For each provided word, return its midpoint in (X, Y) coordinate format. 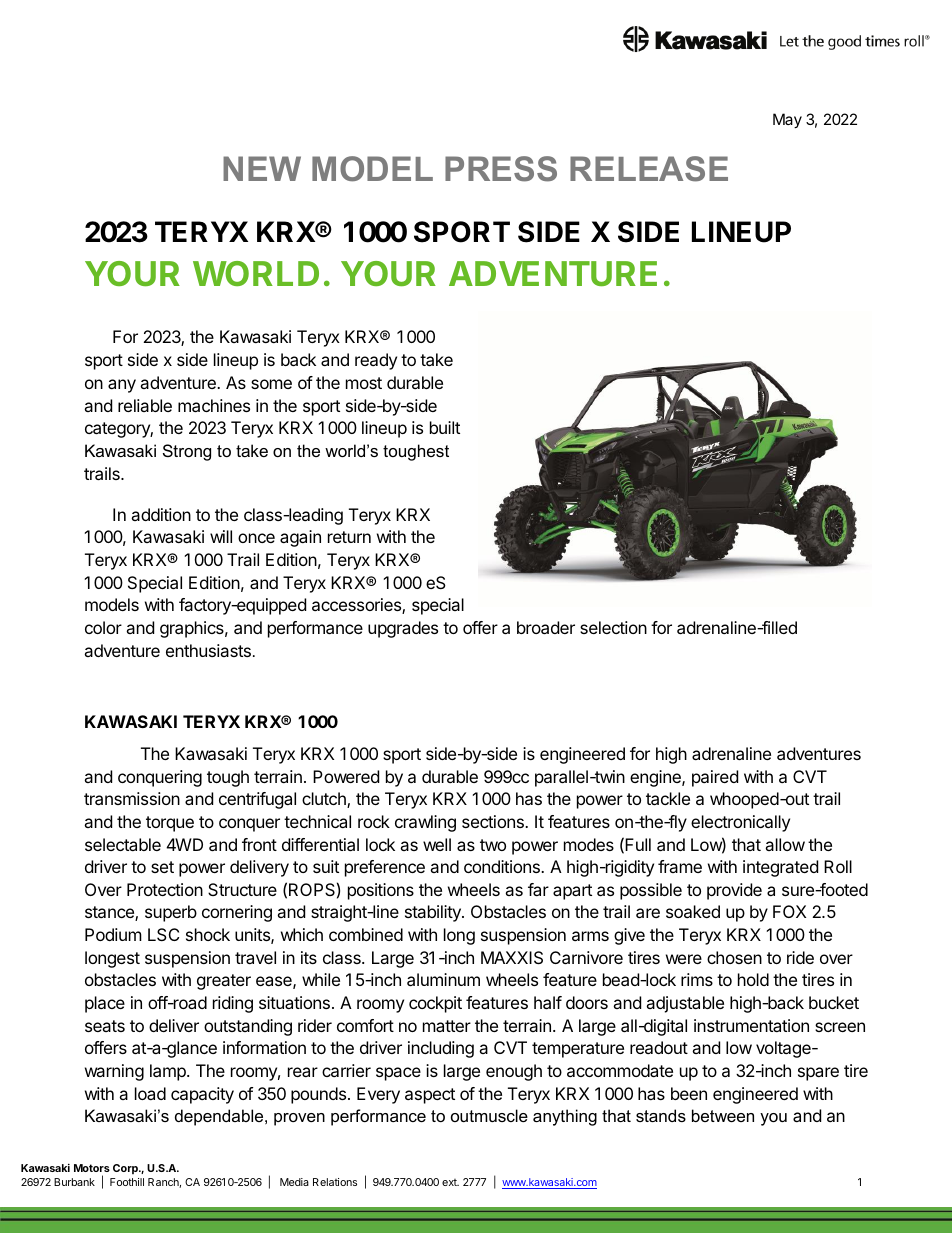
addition (161, 514)
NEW (262, 168)
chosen (734, 957)
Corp (126, 1169)
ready (376, 361)
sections (494, 821)
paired (715, 778)
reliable (145, 405)
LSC (163, 934)
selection (613, 627)
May (787, 120)
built (445, 427)
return (349, 537)
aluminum (443, 979)
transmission (132, 798)
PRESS (501, 169)
